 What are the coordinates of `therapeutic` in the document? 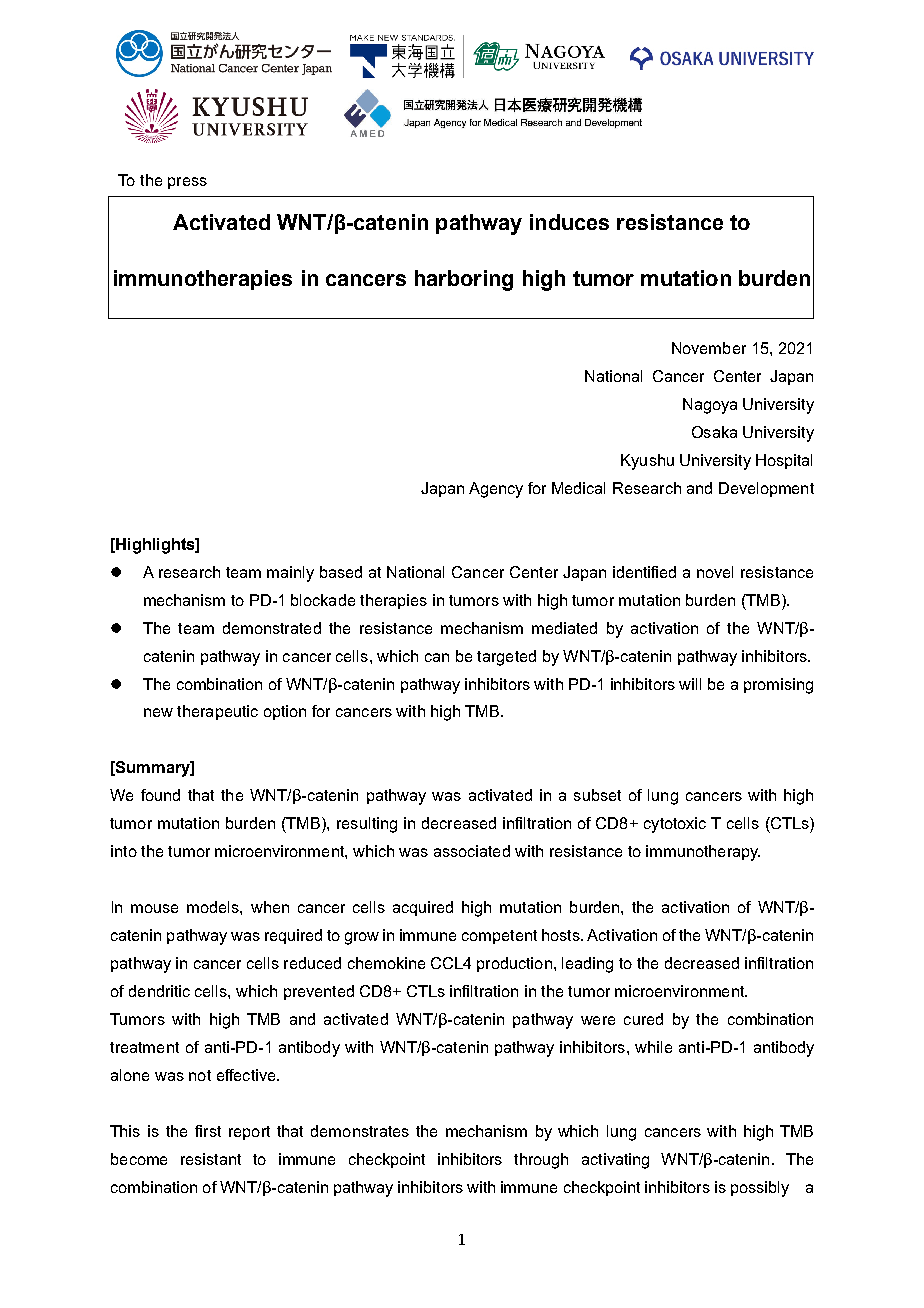 It's located at (217, 712).
